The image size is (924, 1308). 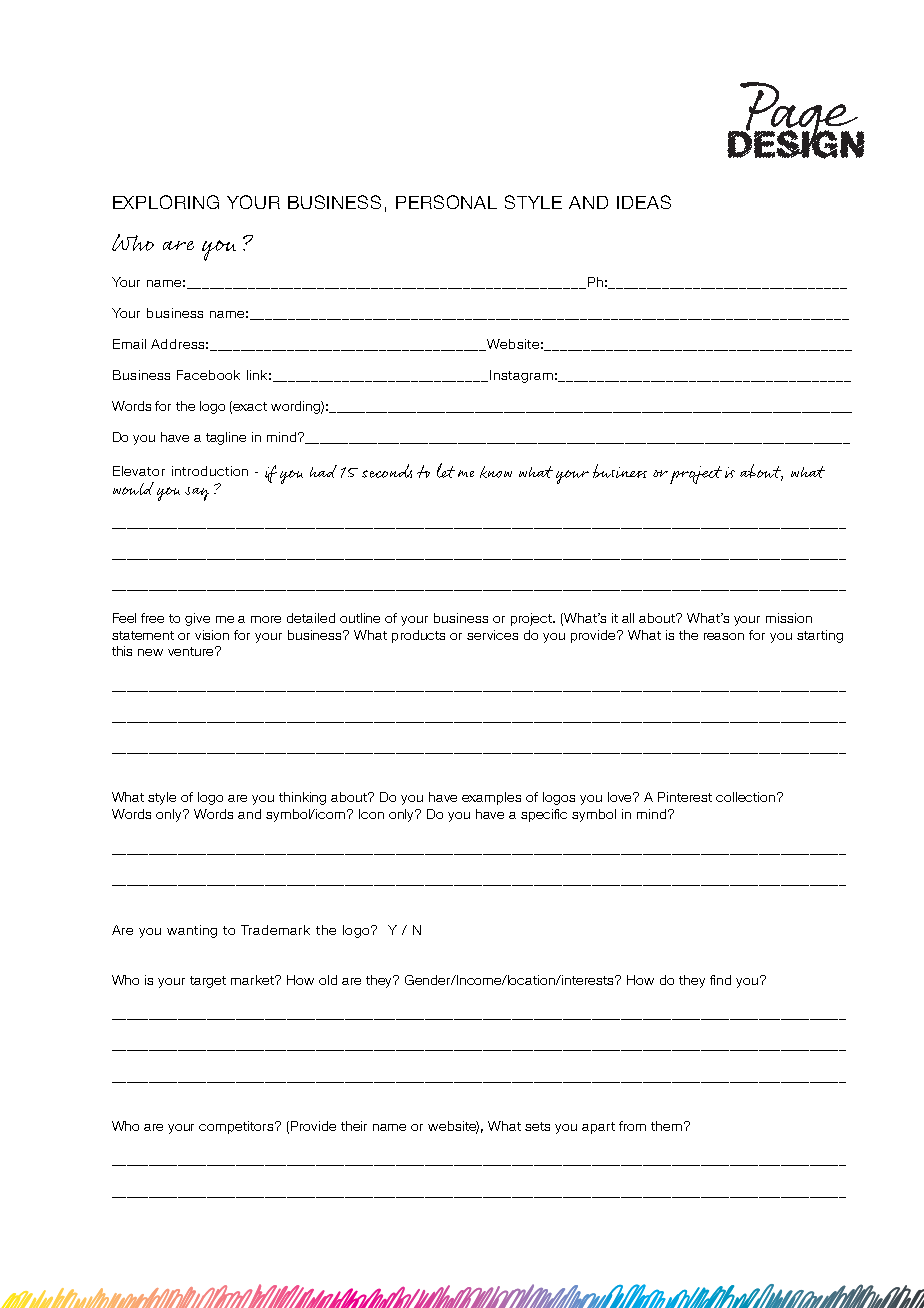 I want to click on IDEAS, so click(x=644, y=202).
